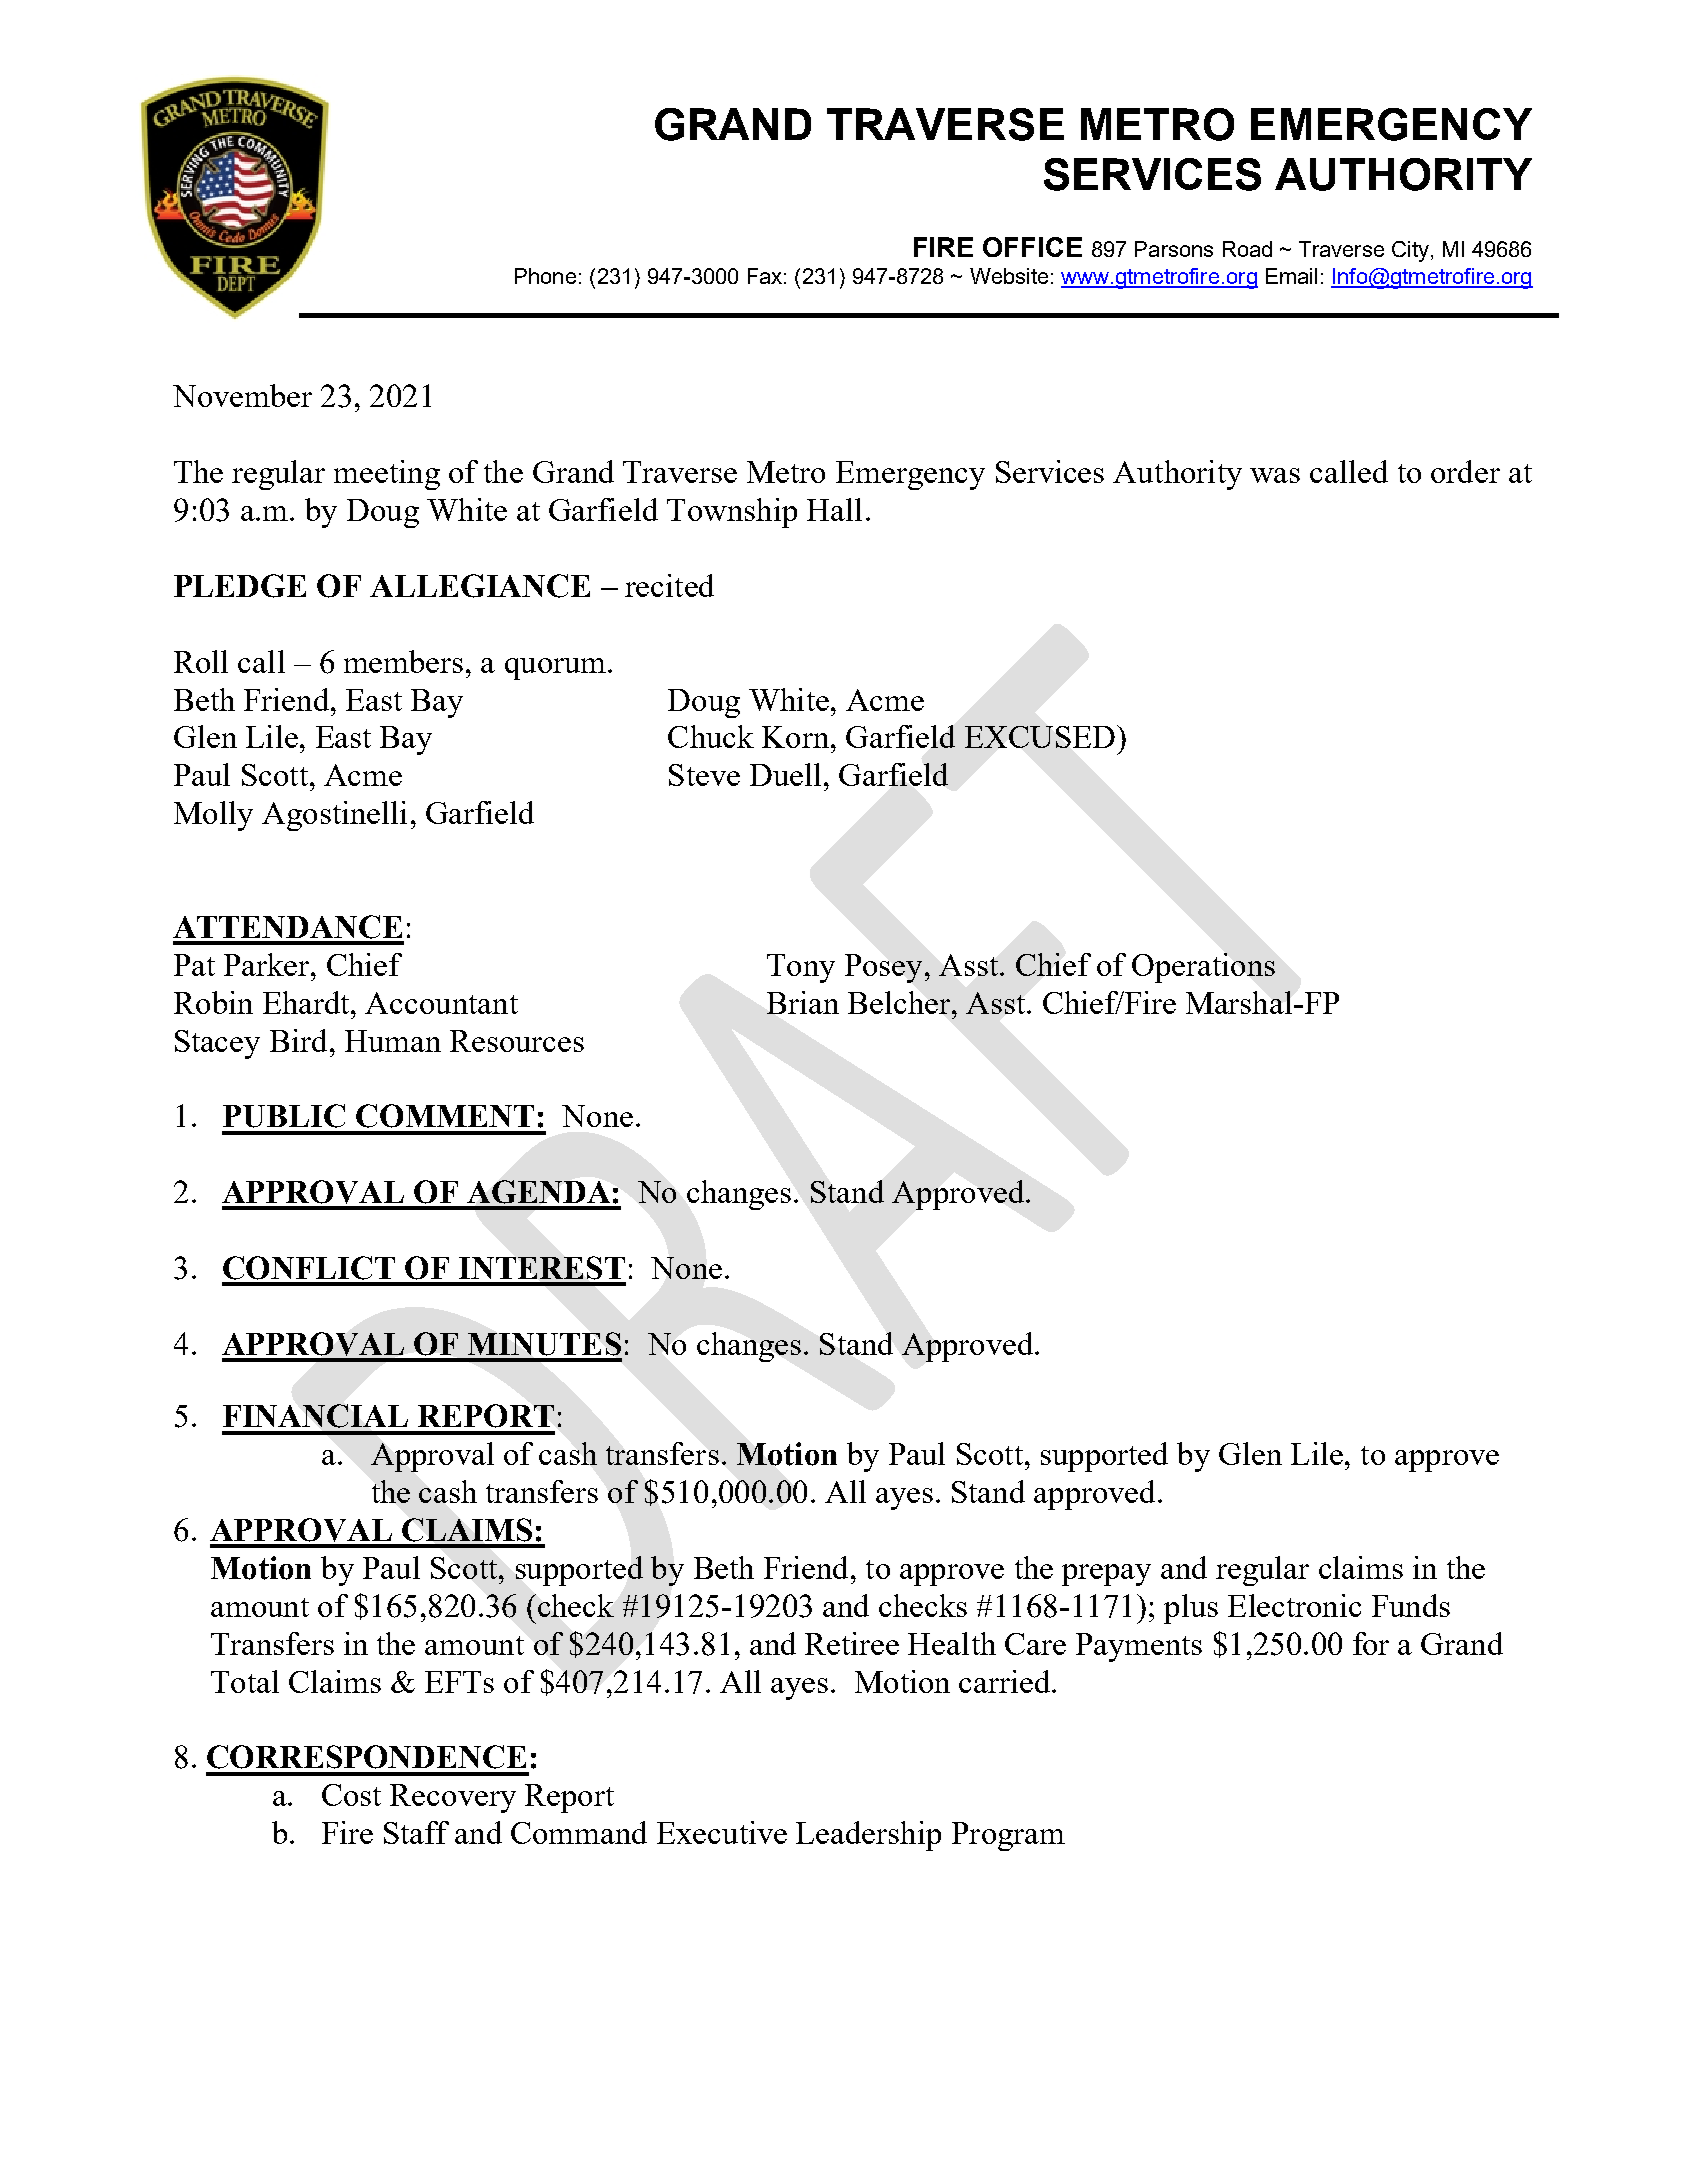  I want to click on November, so click(242, 395).
